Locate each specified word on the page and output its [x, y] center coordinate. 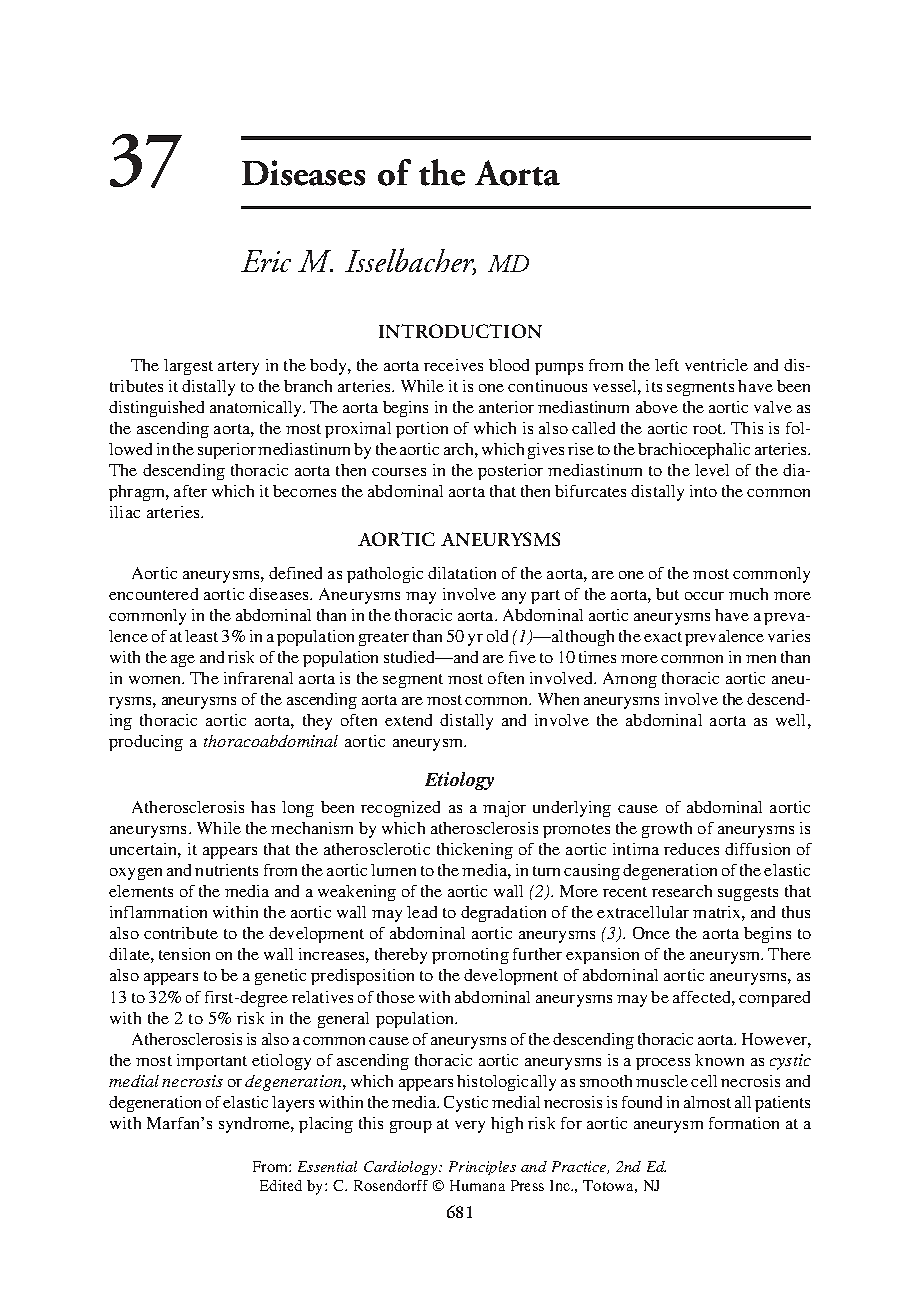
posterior [510, 472]
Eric [266, 261]
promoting [470, 956]
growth [667, 830]
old [497, 636]
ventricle [716, 365]
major [504, 809]
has [263, 807]
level [712, 470]
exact [663, 637]
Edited [281, 1185]
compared [774, 999]
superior [227, 451]
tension [184, 954]
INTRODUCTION [460, 331]
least [201, 636]
